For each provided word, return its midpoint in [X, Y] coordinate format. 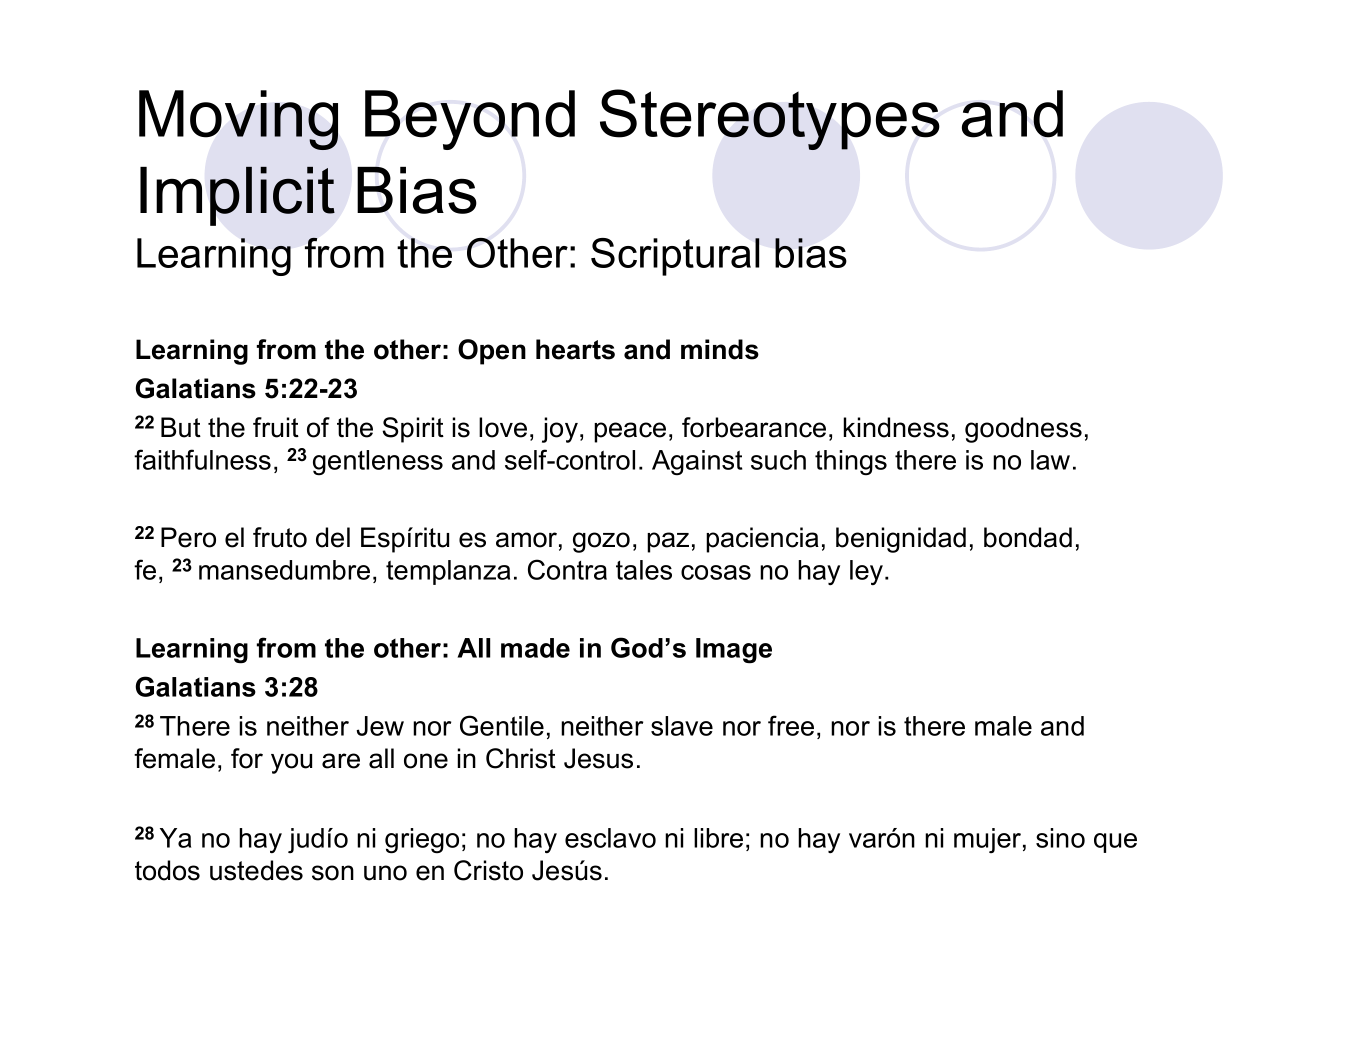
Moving [238, 120]
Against [697, 462]
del [333, 537]
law [1050, 460]
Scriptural [675, 257]
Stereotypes [770, 119]
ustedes [256, 870]
